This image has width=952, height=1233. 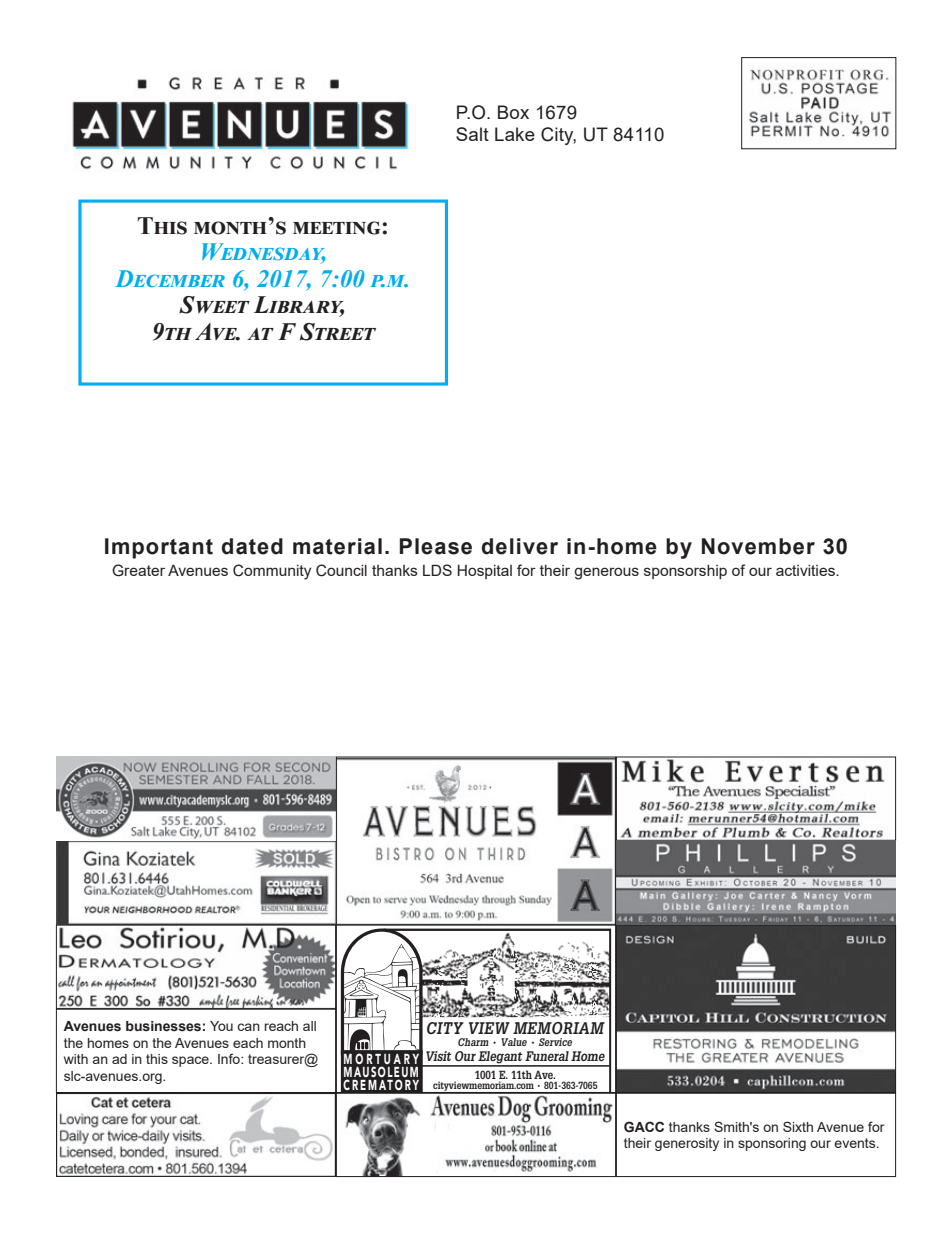 What do you see at coordinates (221, 1026) in the image?
I see `You` at bounding box center [221, 1026].
